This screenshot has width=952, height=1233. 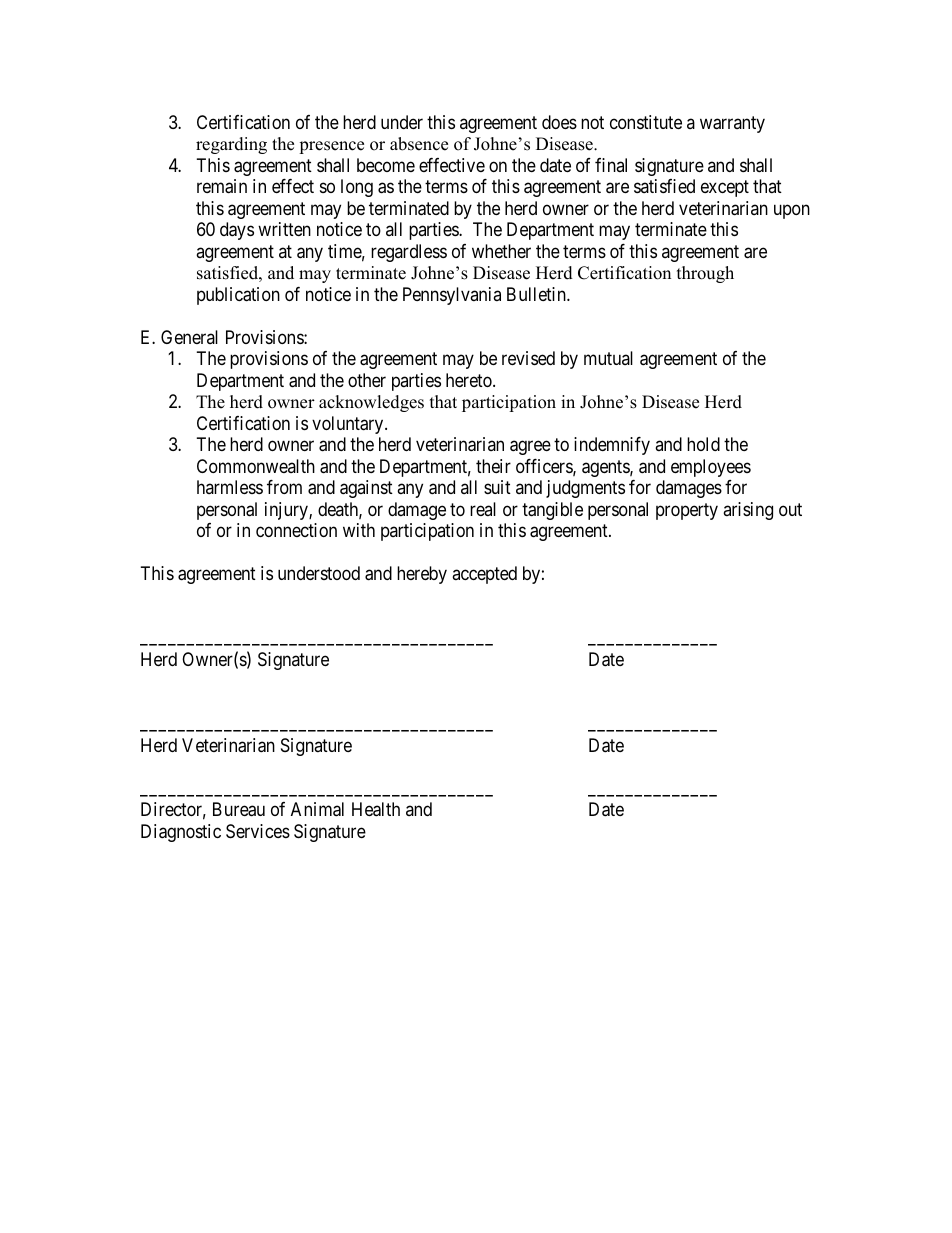 What do you see at coordinates (732, 124) in the screenshot?
I see `warranty` at bounding box center [732, 124].
